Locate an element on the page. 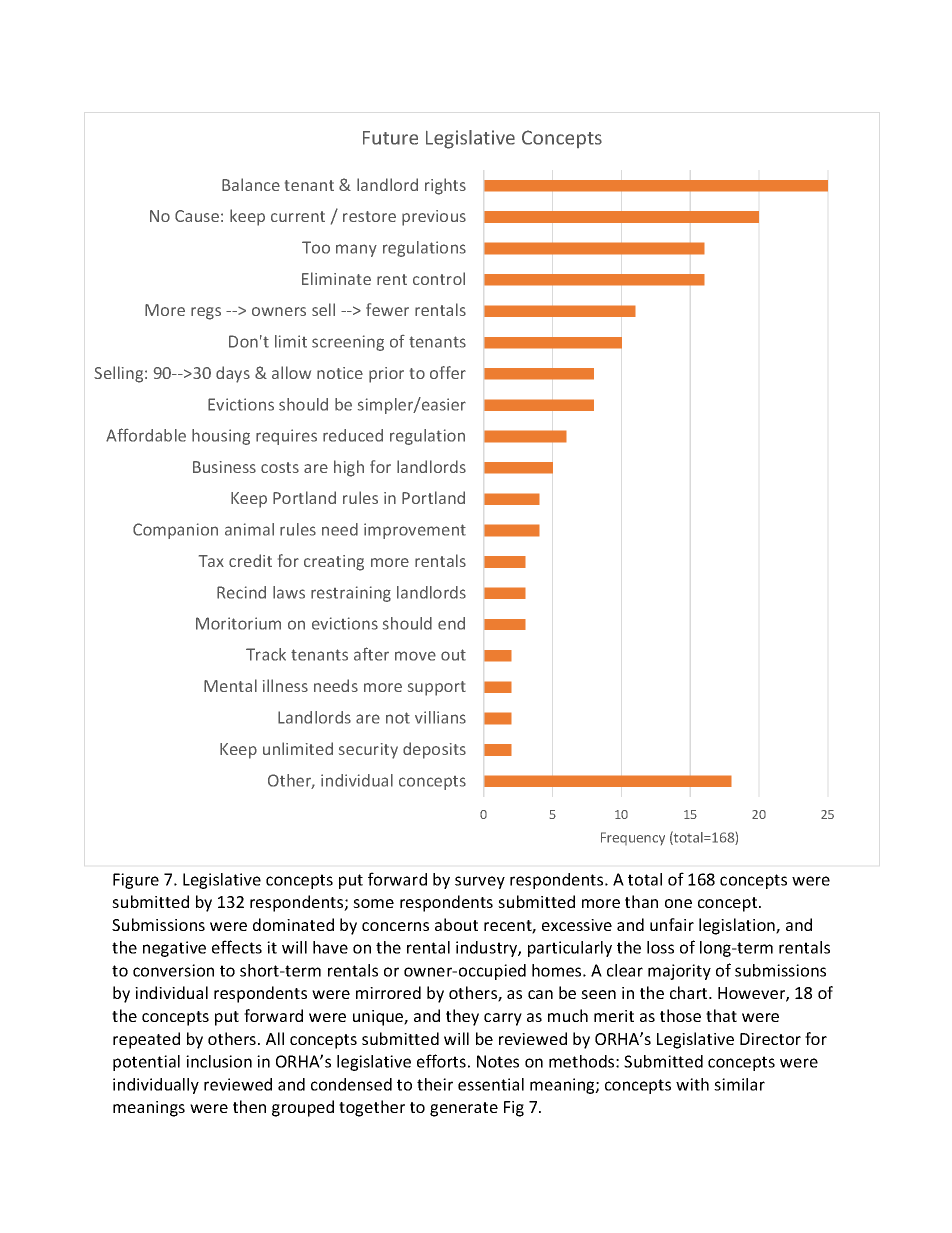  Frequency is located at coordinates (633, 838).
